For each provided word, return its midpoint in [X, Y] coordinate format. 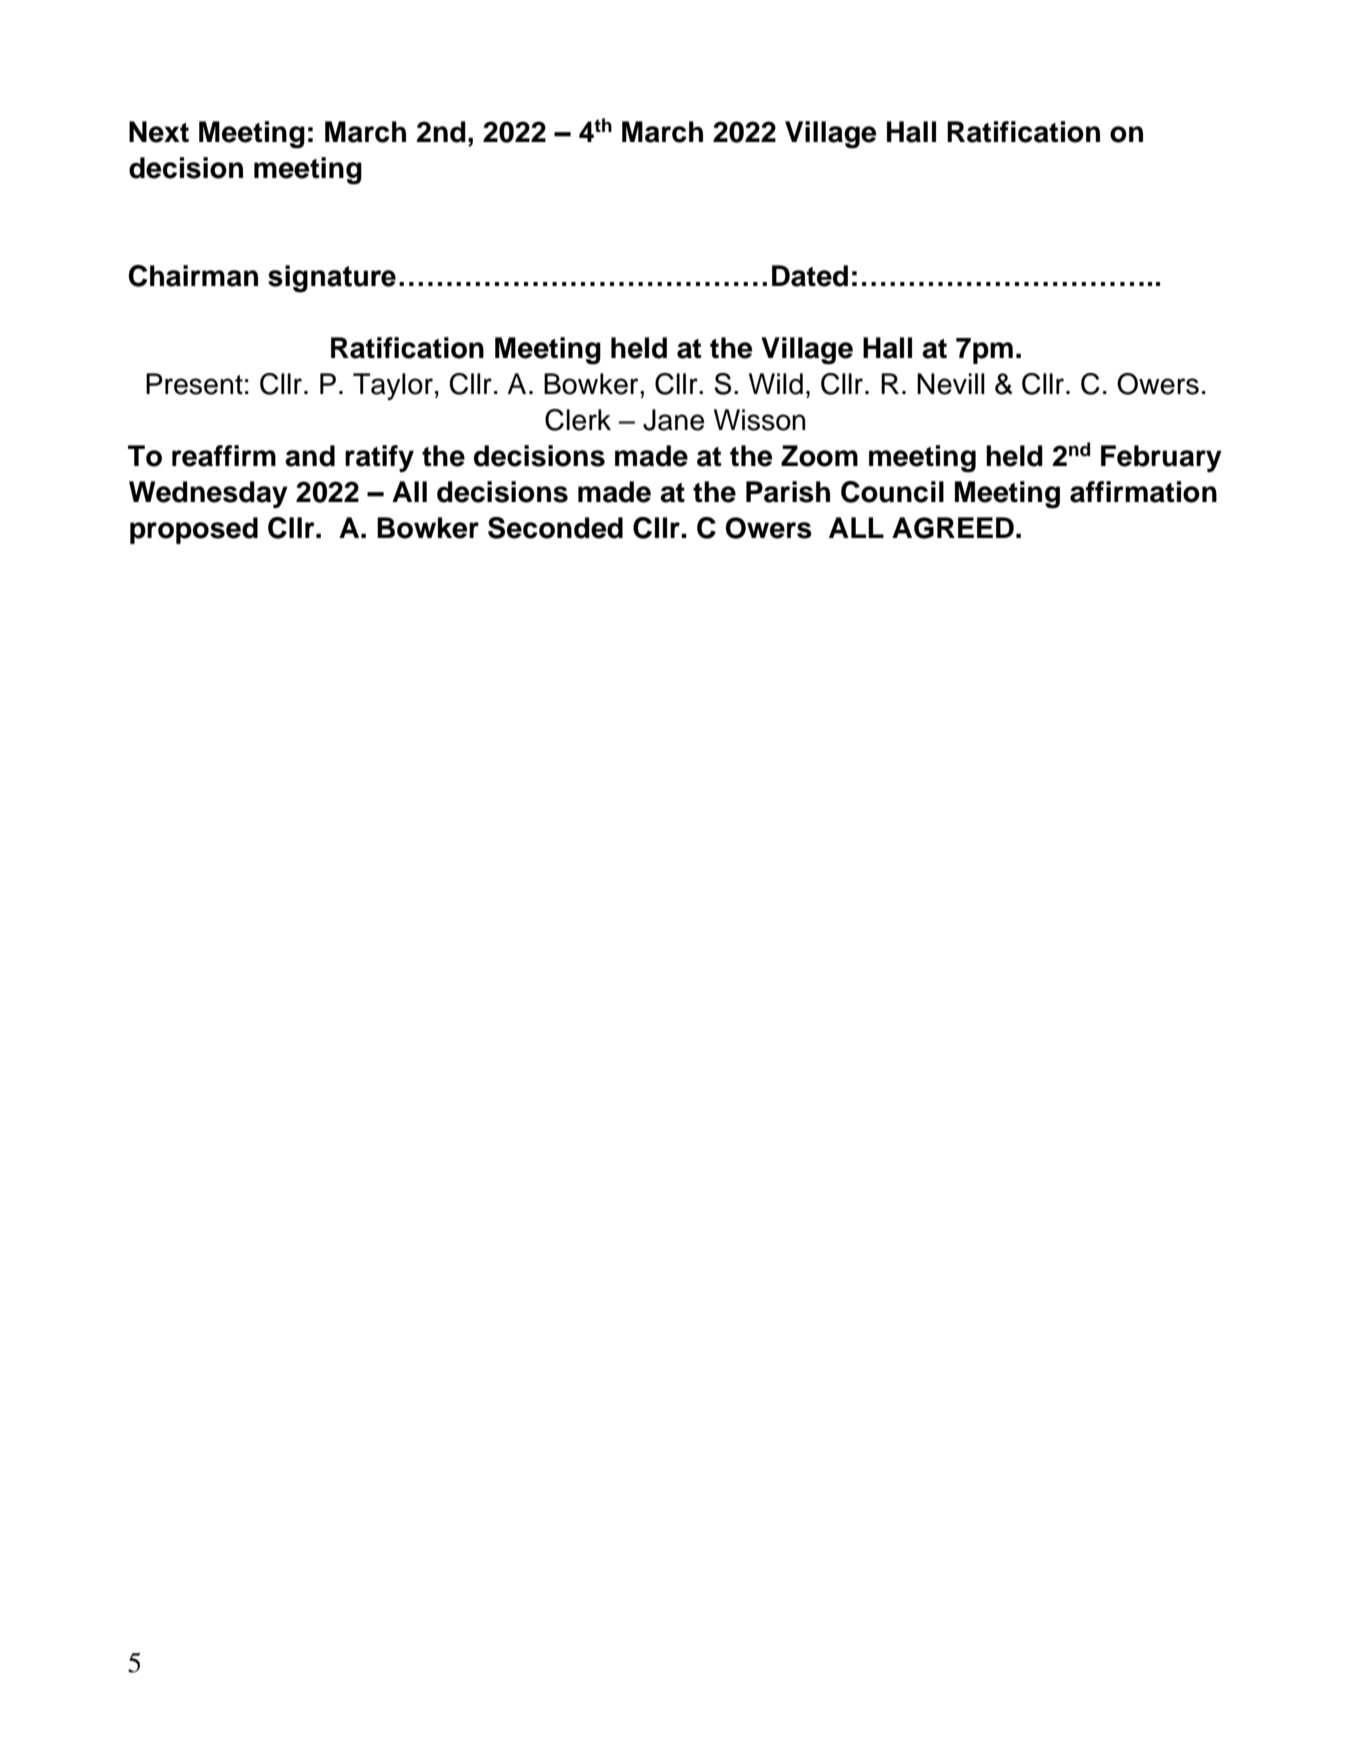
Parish [788, 492]
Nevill [951, 384]
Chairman [193, 276]
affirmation [1143, 492]
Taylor [393, 386]
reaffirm [224, 456]
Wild [776, 384]
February [1161, 458]
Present [194, 384]
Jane [674, 420]
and [310, 456]
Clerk [578, 420]
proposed [194, 530]
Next [159, 132]
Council [892, 492]
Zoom [819, 456]
